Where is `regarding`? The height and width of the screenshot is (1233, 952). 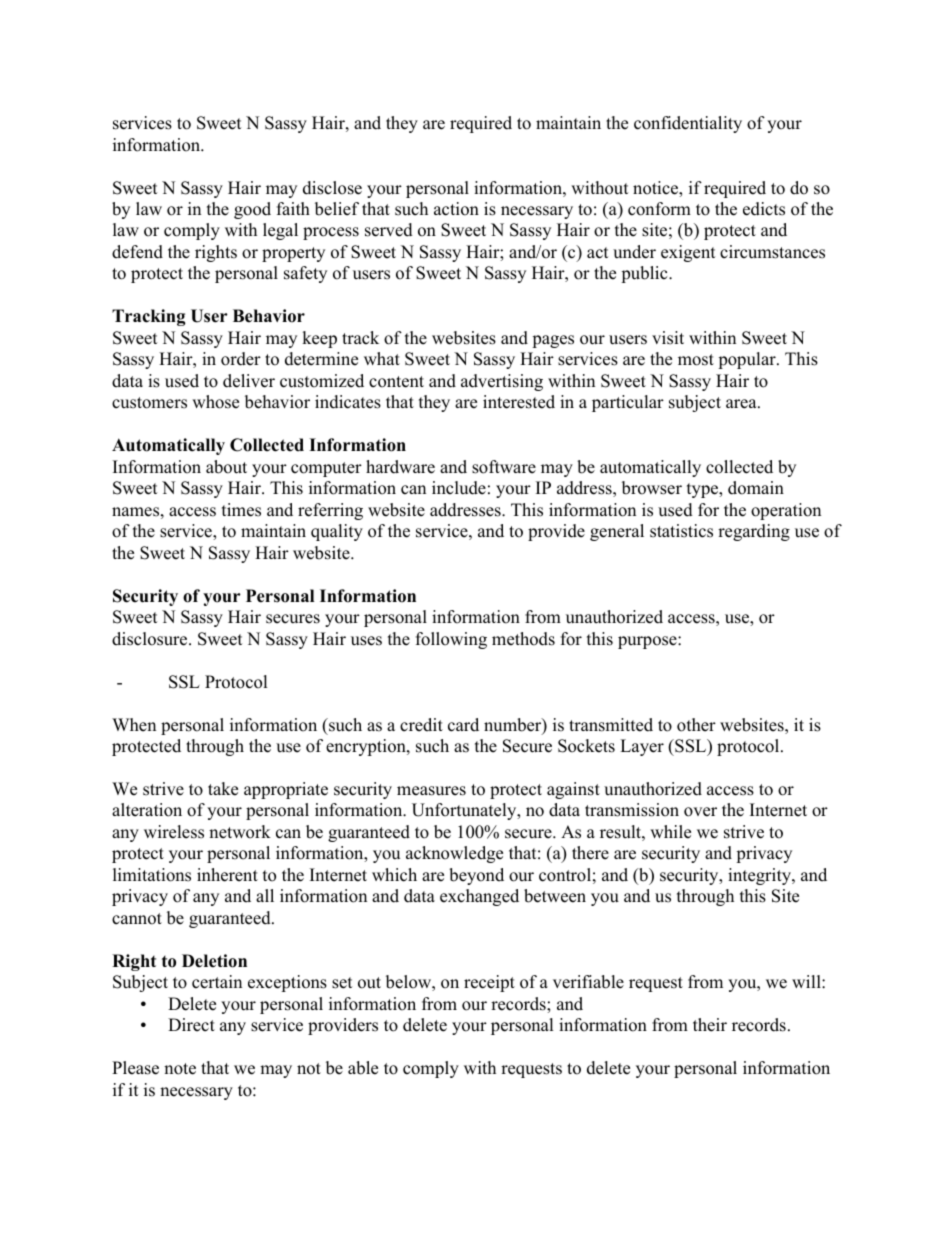 regarding is located at coordinates (754, 532).
